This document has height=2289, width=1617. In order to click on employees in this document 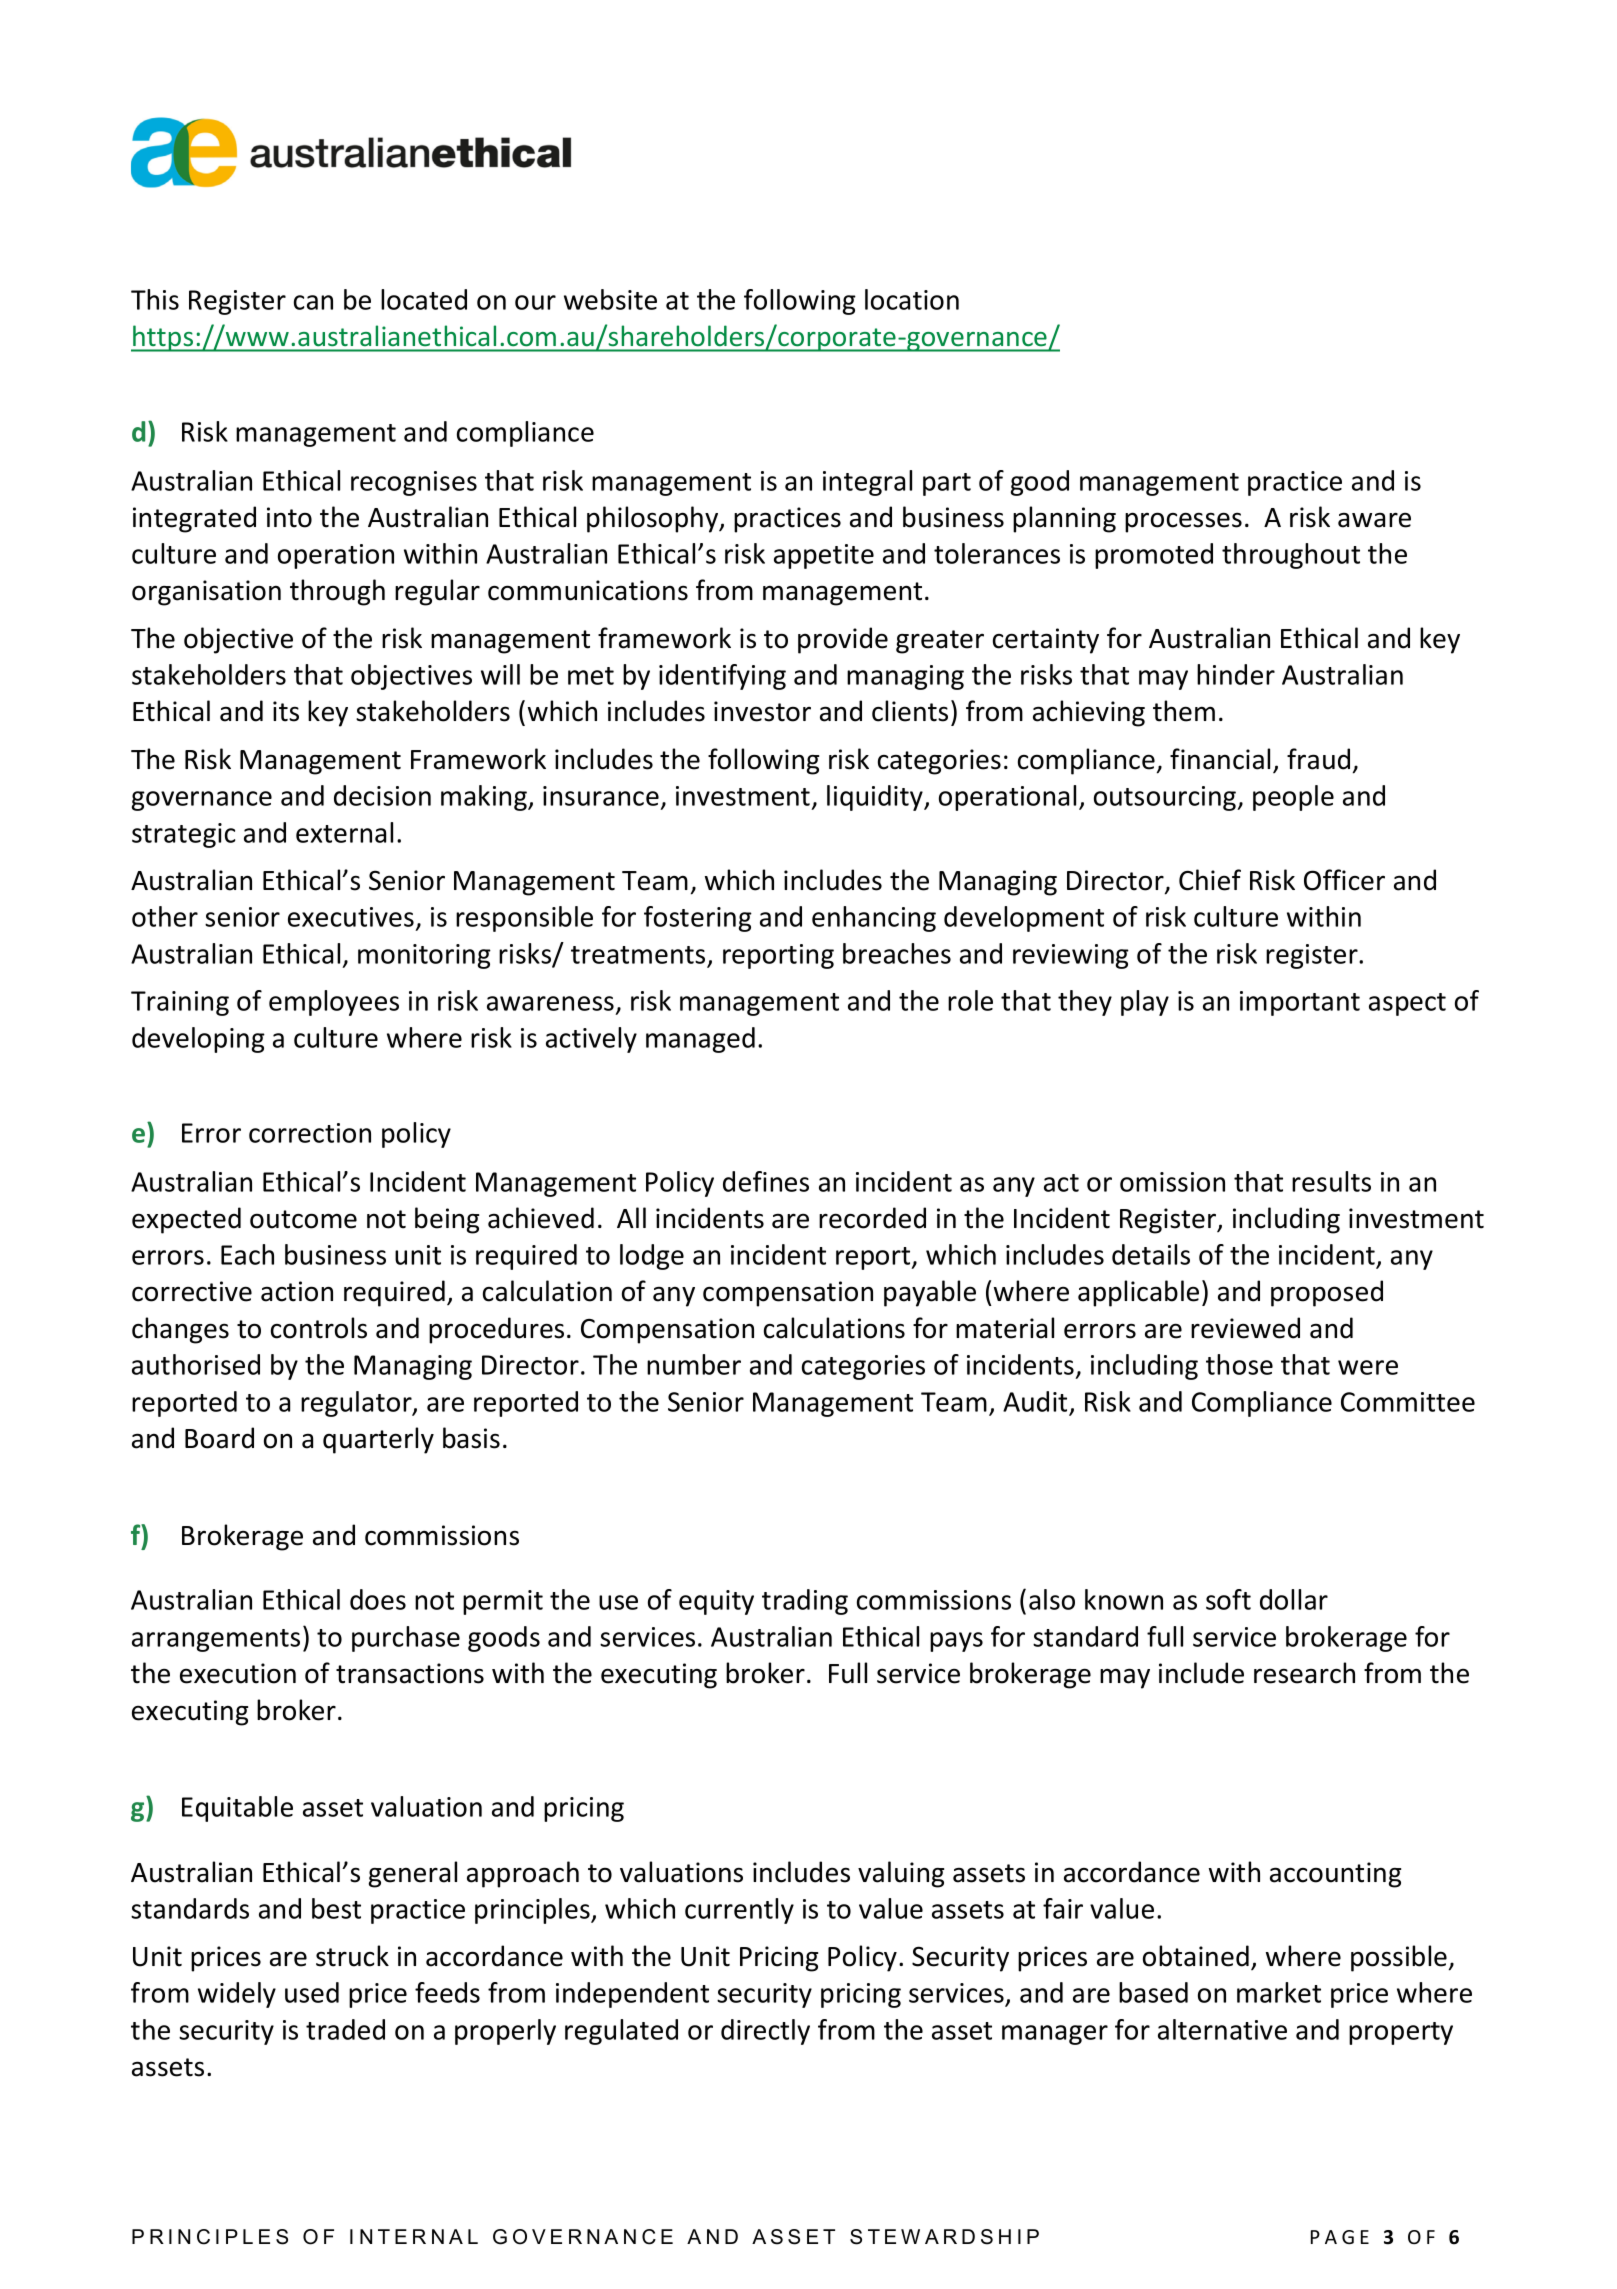, I will do `click(334, 1003)`.
